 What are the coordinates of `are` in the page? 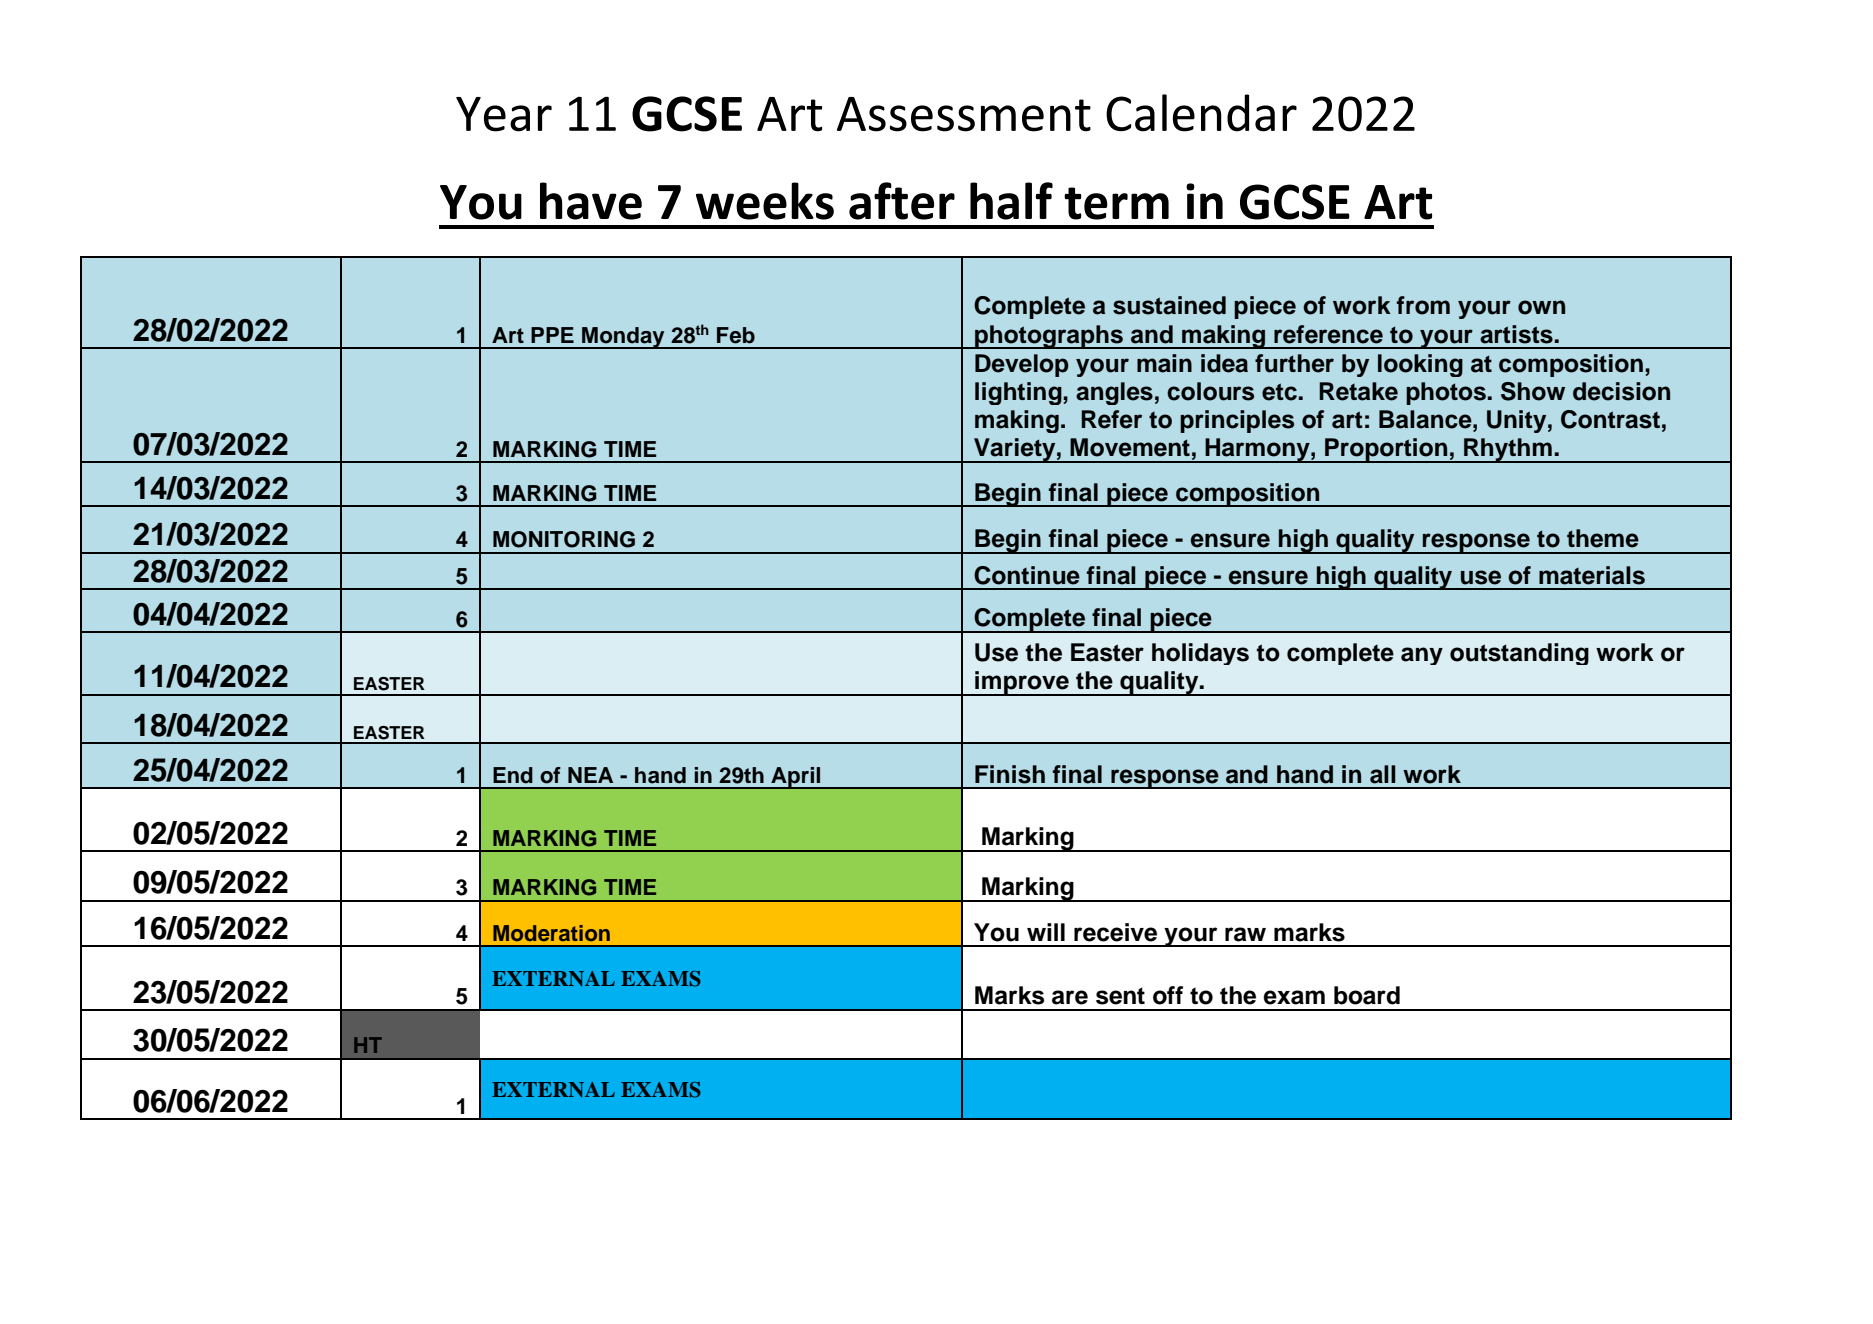 It's located at (1070, 997).
